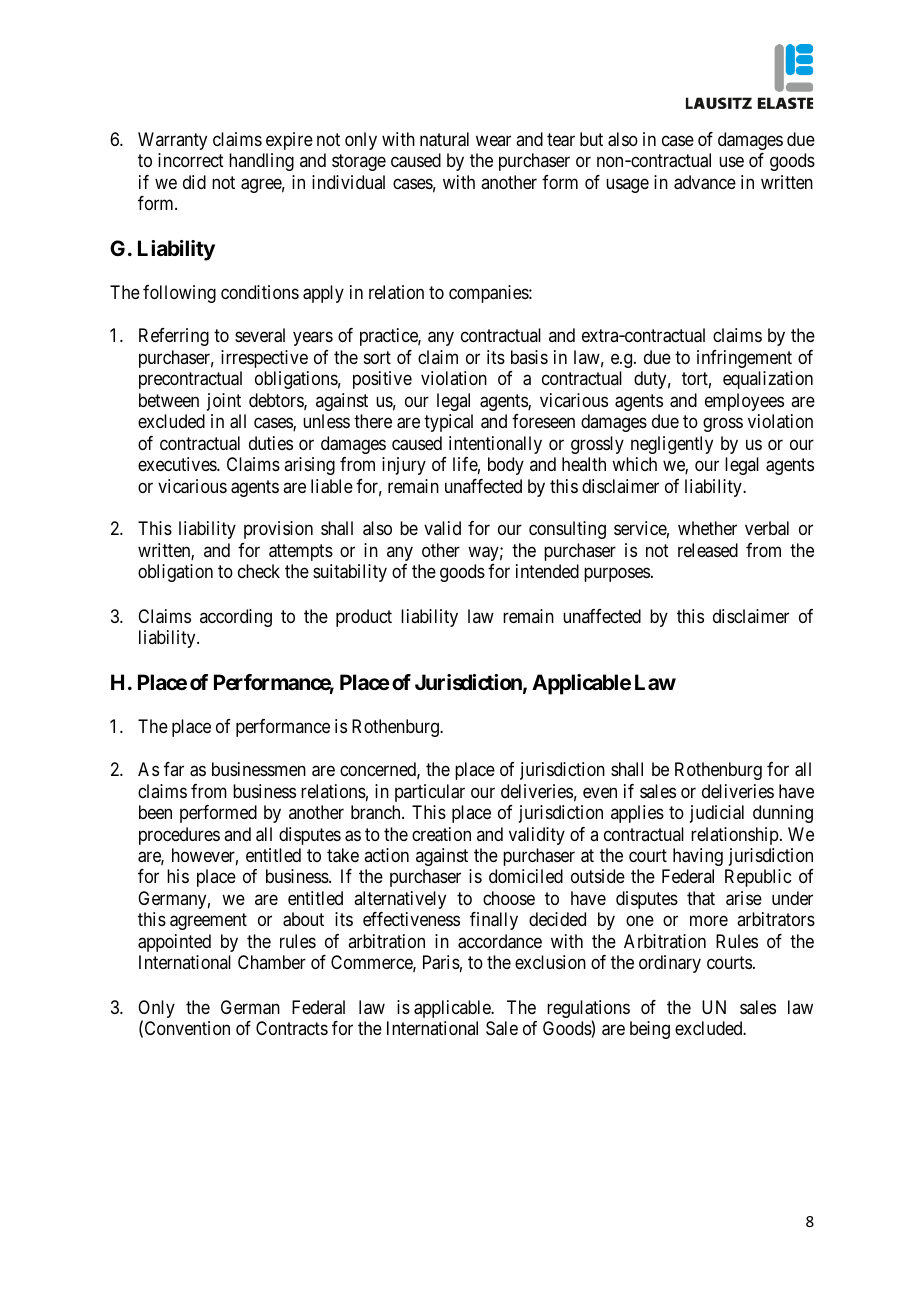 This page has height=1308, width=924. Describe the element at coordinates (493, 140) in the page. I see `wear` at that location.
